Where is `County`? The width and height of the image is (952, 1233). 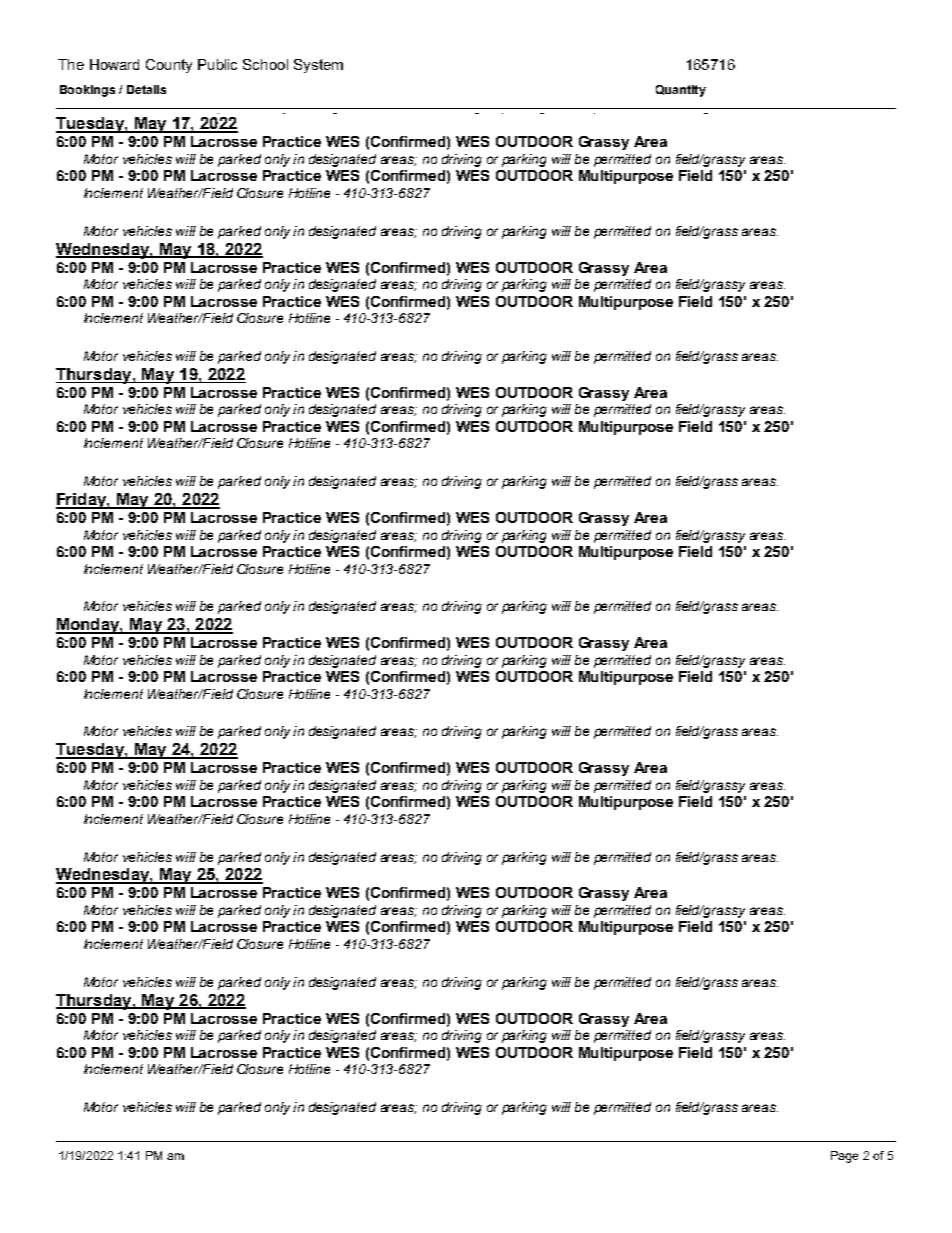
County is located at coordinates (169, 66).
